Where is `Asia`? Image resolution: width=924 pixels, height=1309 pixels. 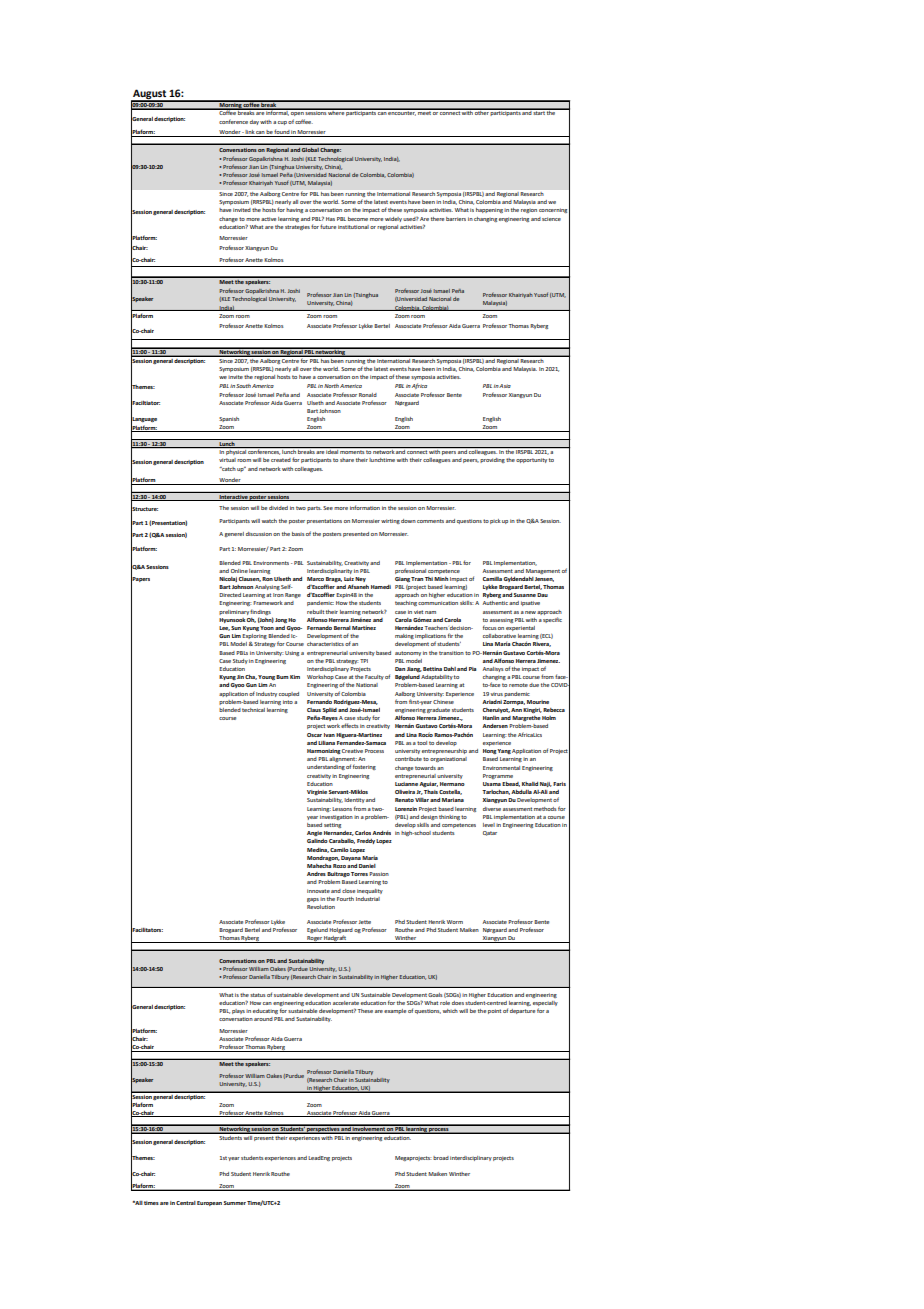 Asia is located at coordinates (505, 386).
